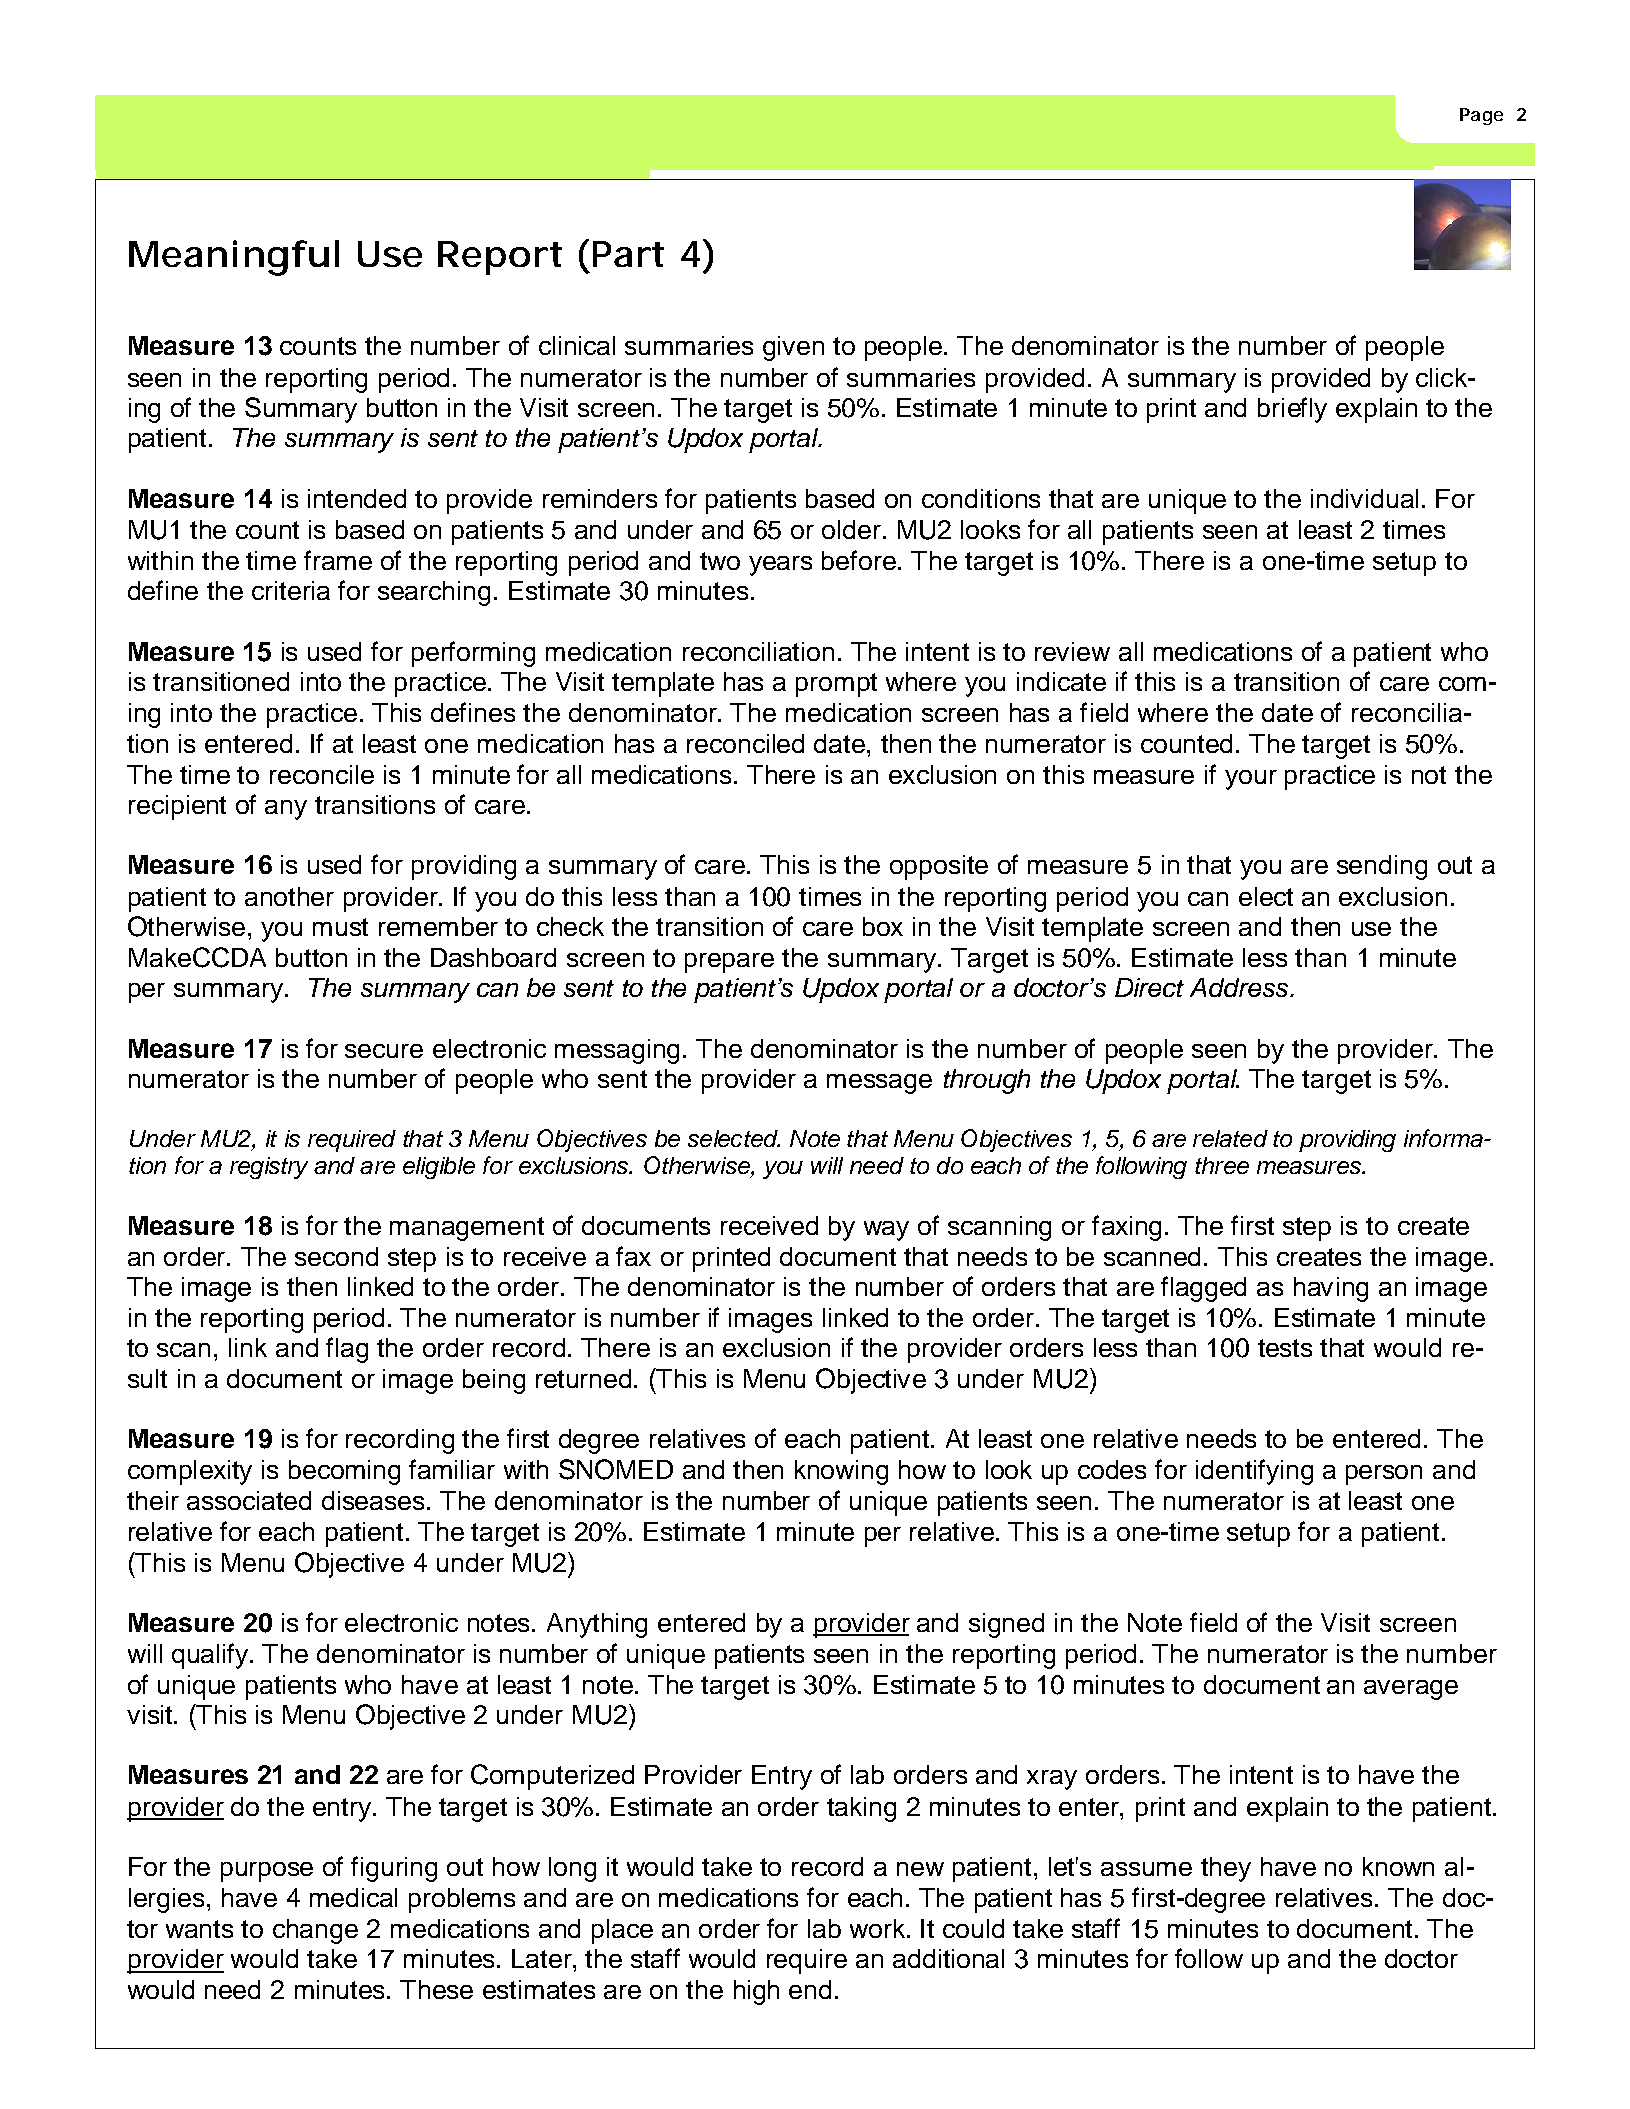 The width and height of the document is (1630, 2109). Describe the element at coordinates (315, 1931) in the document. I see `change` at that location.
